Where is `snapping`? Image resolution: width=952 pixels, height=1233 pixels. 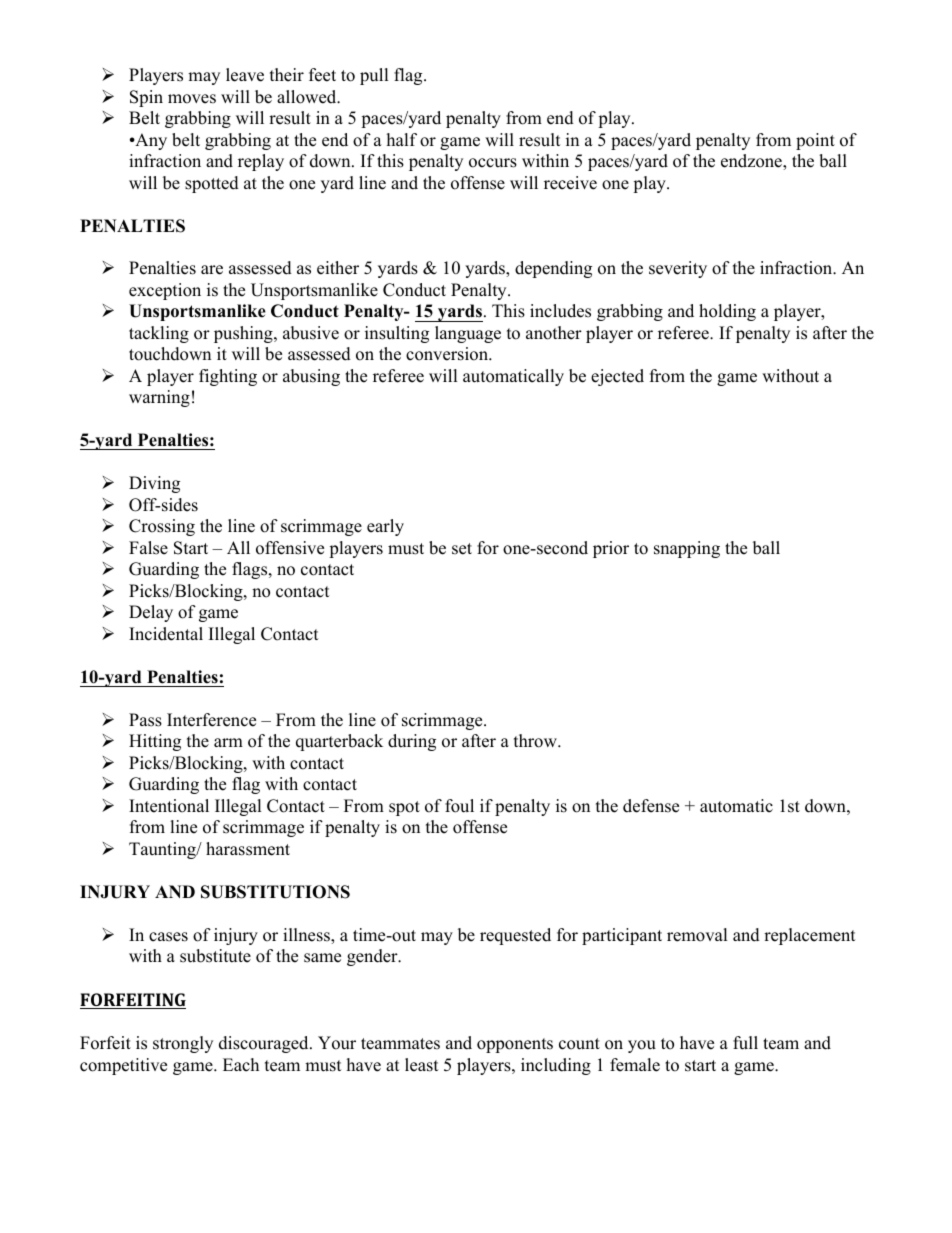
snapping is located at coordinates (687, 549).
